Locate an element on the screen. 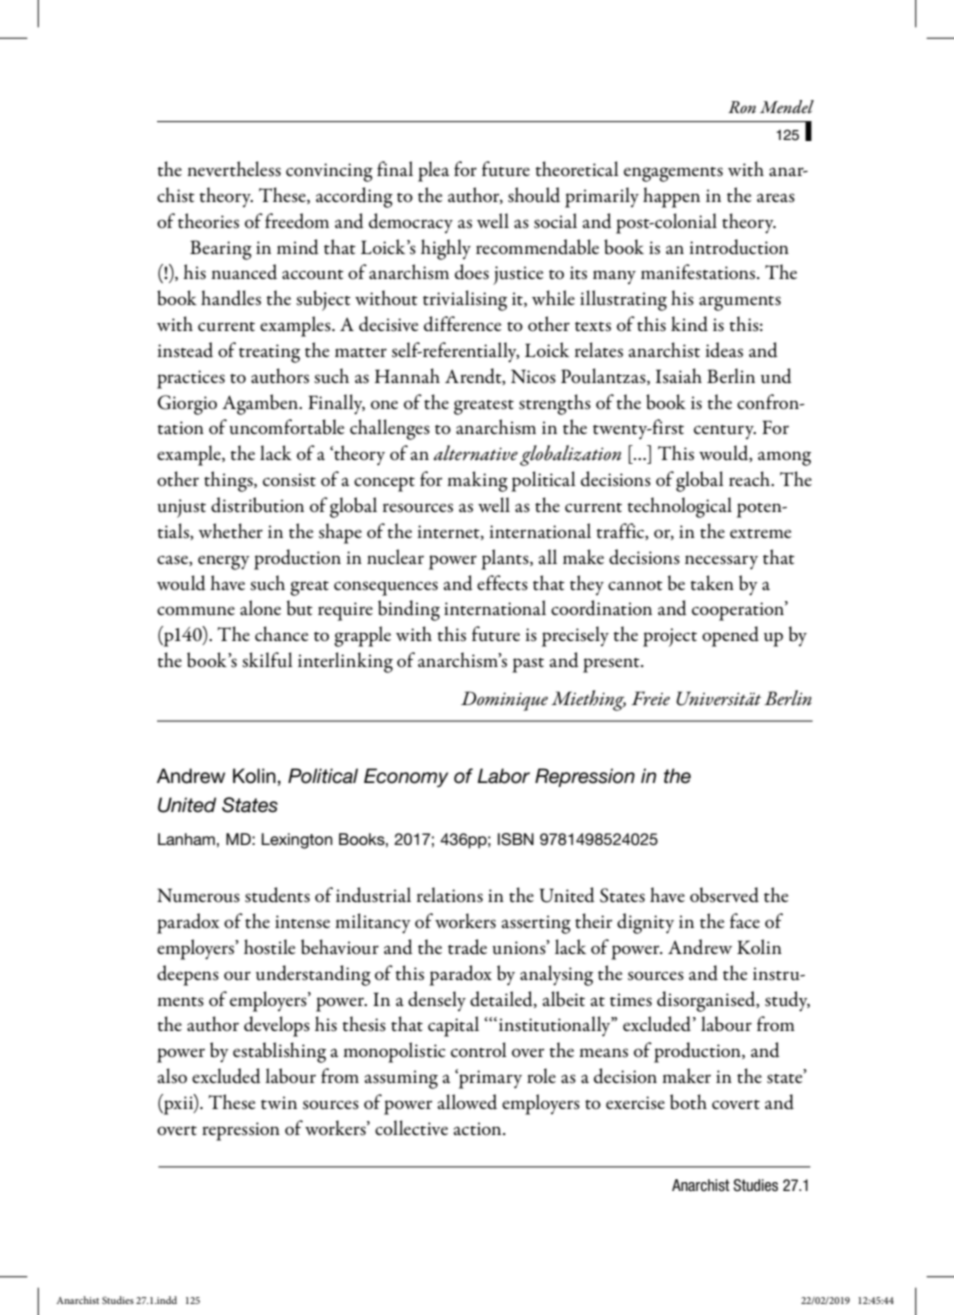 The height and width of the screenshot is (1315, 954). ISBN is located at coordinates (516, 839).
